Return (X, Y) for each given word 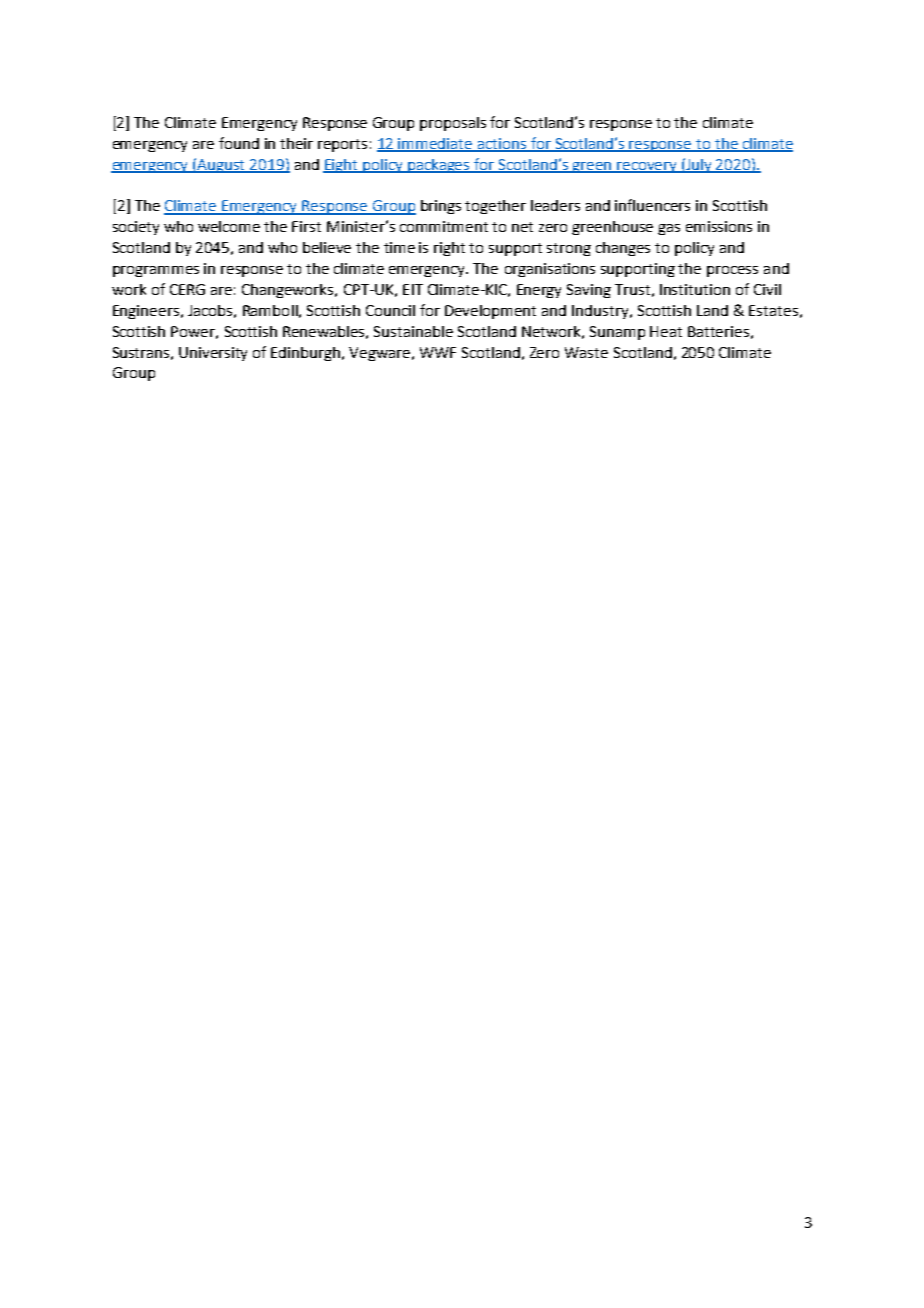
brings (441, 207)
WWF (438, 352)
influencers (652, 205)
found (239, 143)
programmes (156, 271)
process (732, 271)
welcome (229, 226)
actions (502, 145)
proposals (453, 124)
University (213, 354)
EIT (413, 289)
